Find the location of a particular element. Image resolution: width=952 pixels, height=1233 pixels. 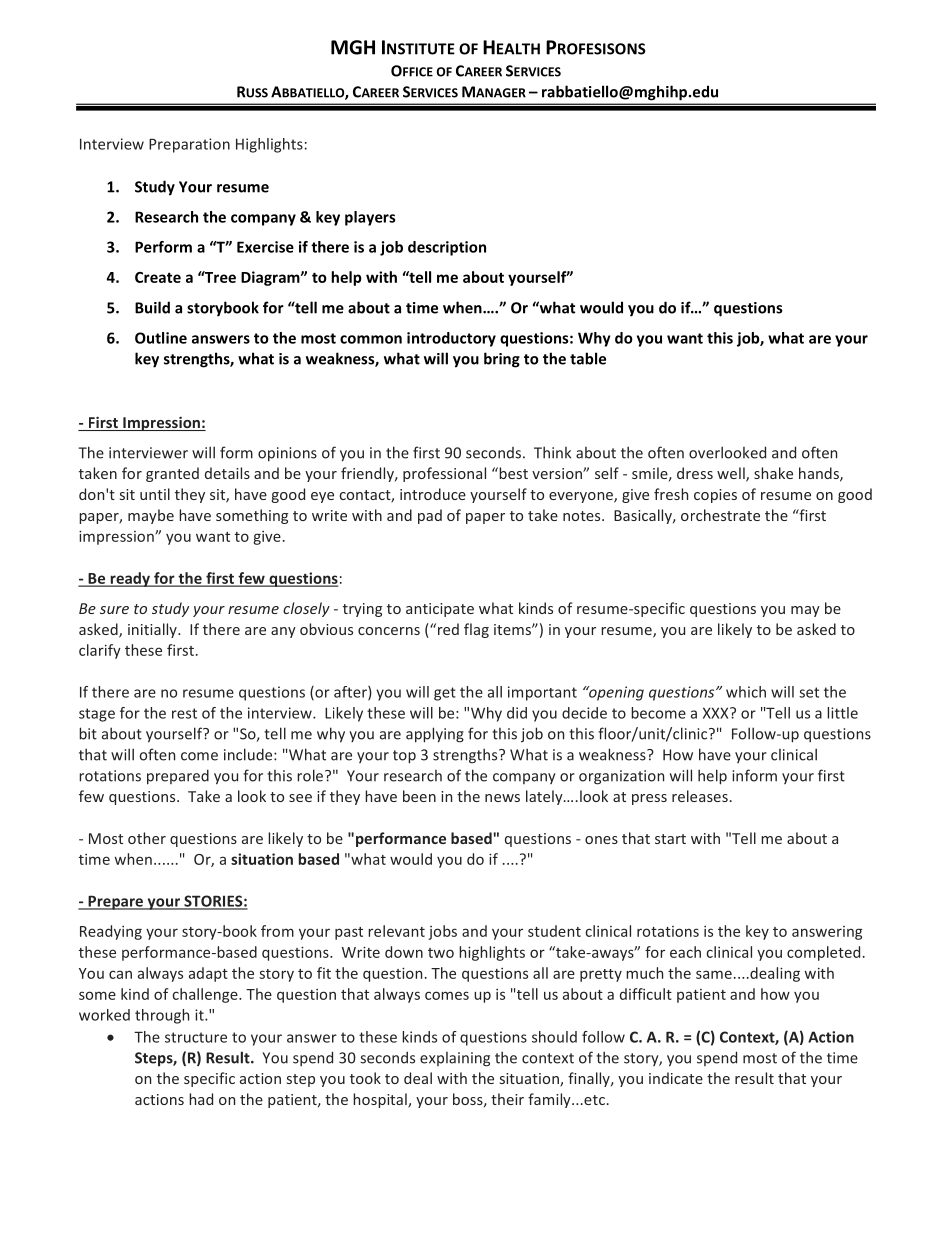

Outline is located at coordinates (161, 338).
